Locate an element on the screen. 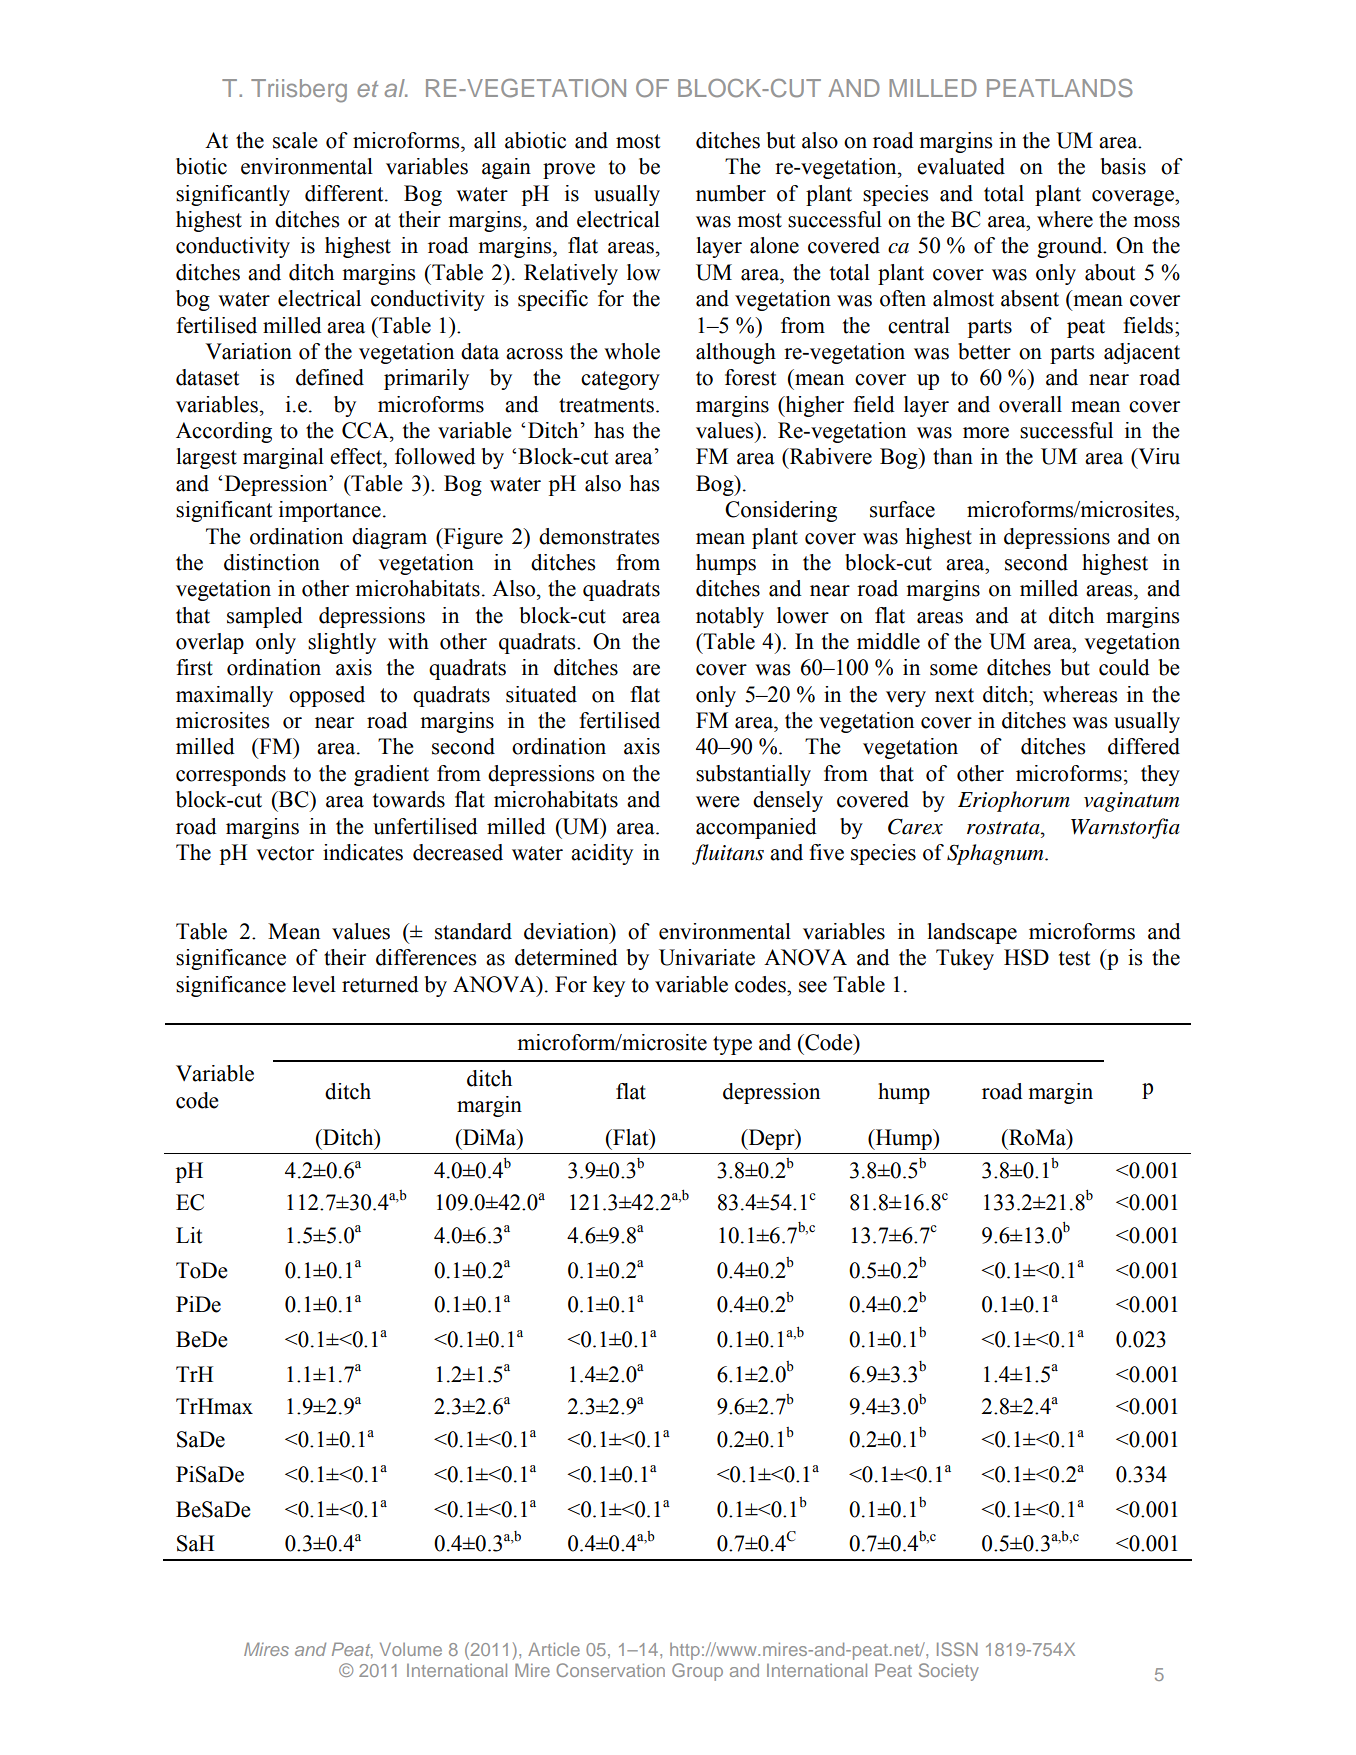 Image resolution: width=1356 pixels, height=1755 pixels. number is located at coordinates (731, 193).
